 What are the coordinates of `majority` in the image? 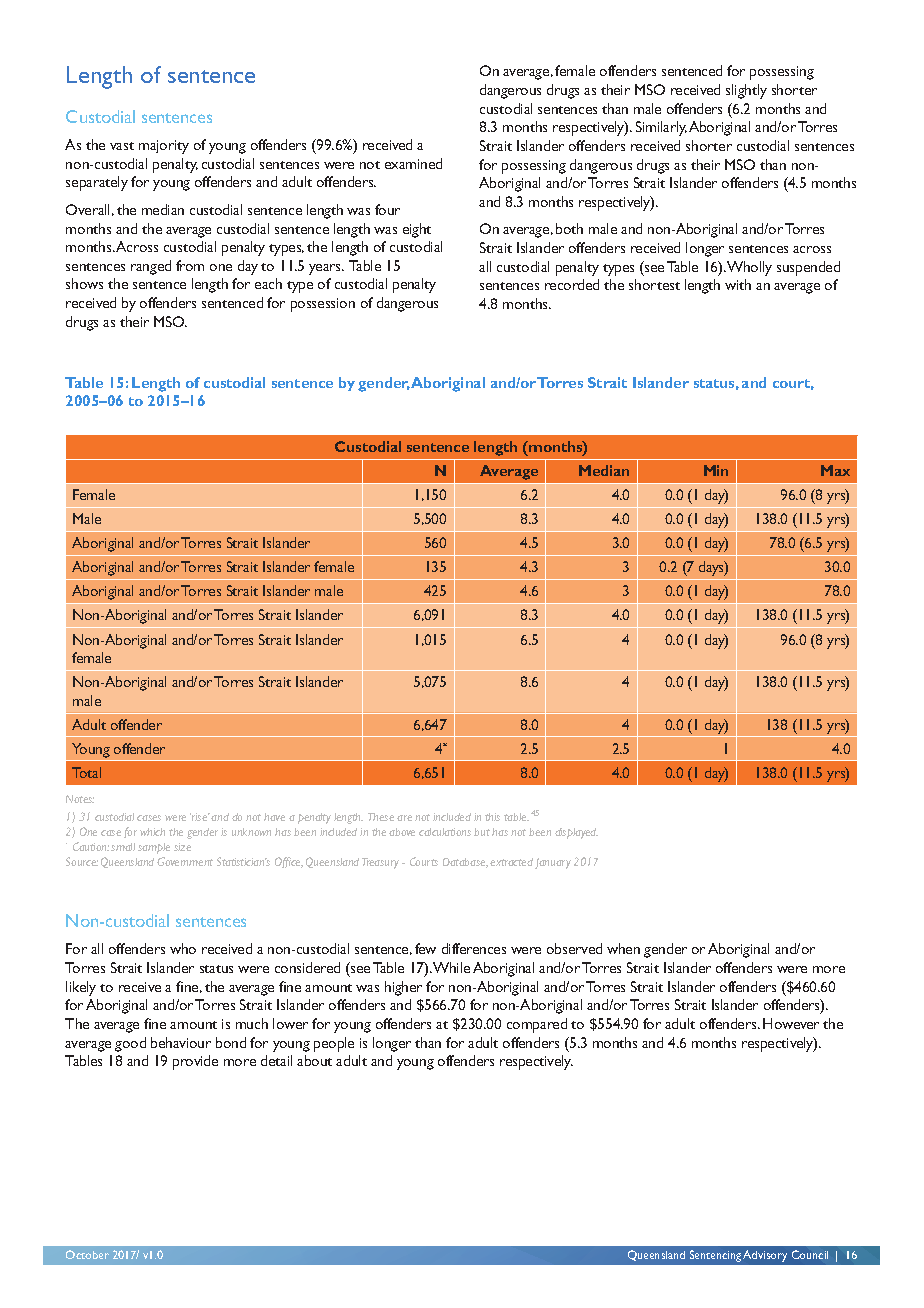 It's located at (164, 147).
